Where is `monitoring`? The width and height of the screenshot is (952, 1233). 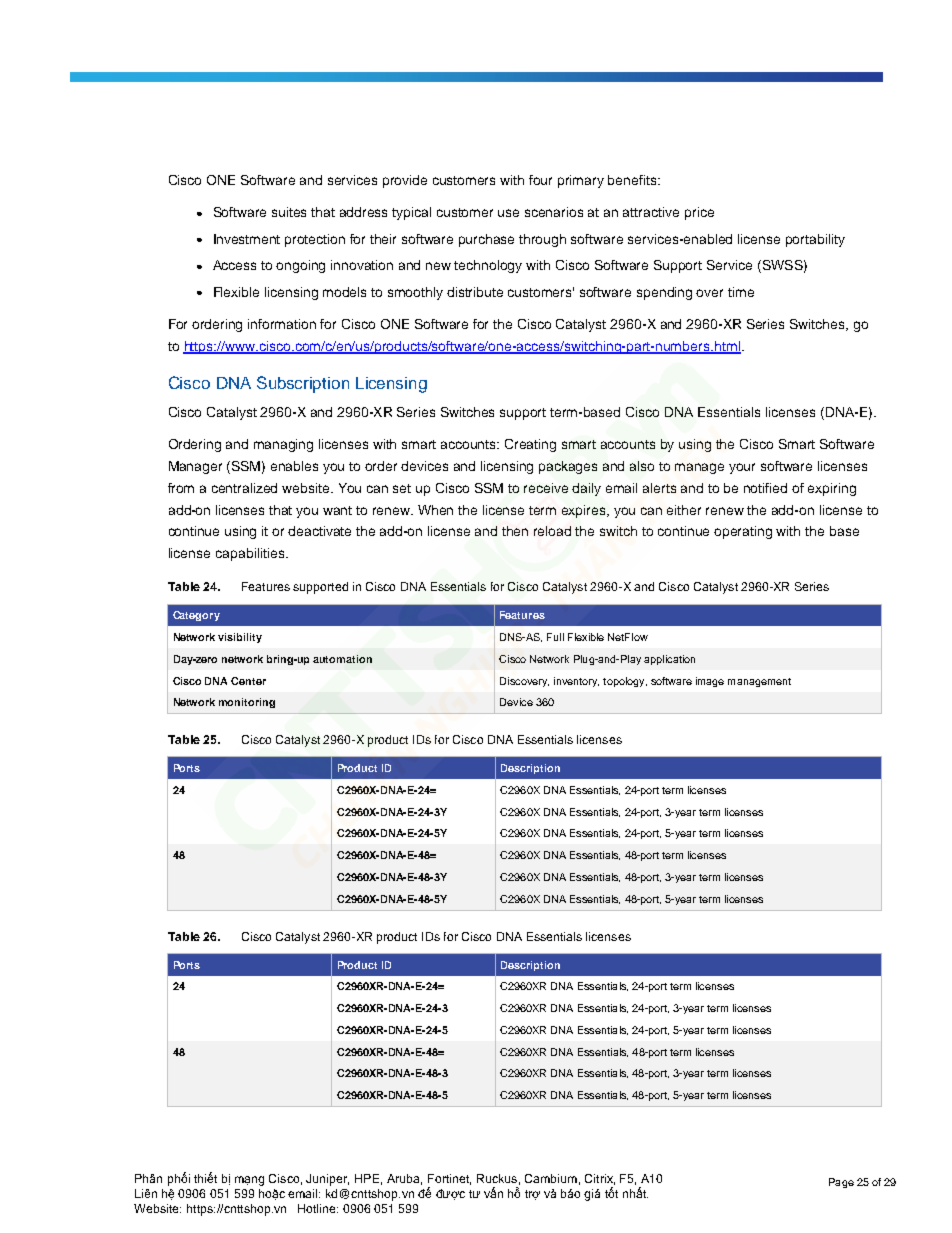
monitoring is located at coordinates (247, 703).
